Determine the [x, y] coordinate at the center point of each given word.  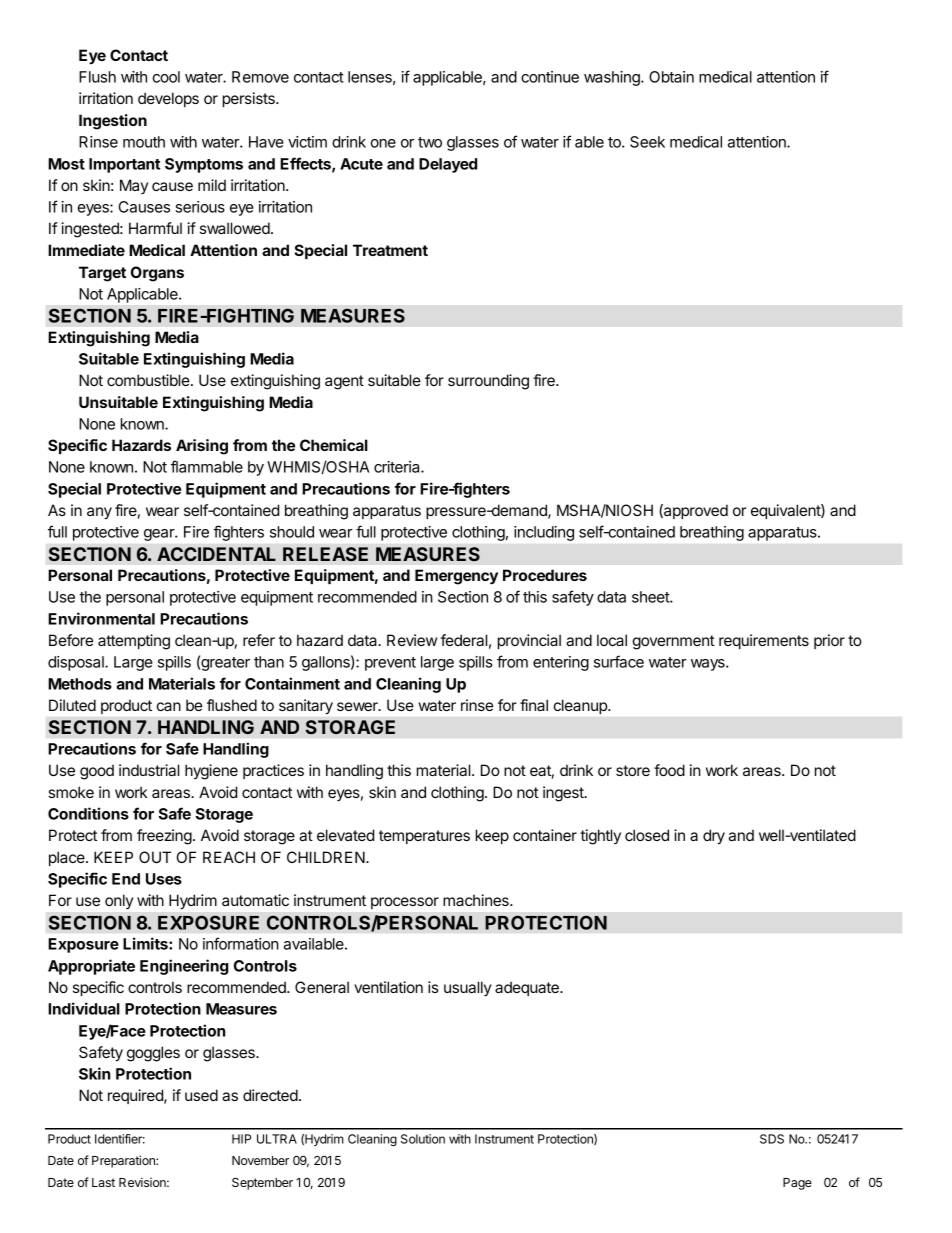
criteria [398, 467]
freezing [164, 837]
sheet [651, 597]
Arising [202, 447]
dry [714, 837]
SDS [772, 1139]
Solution [423, 1139]
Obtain [671, 77]
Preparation [124, 1161]
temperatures [424, 837]
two [430, 142]
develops [168, 99]
